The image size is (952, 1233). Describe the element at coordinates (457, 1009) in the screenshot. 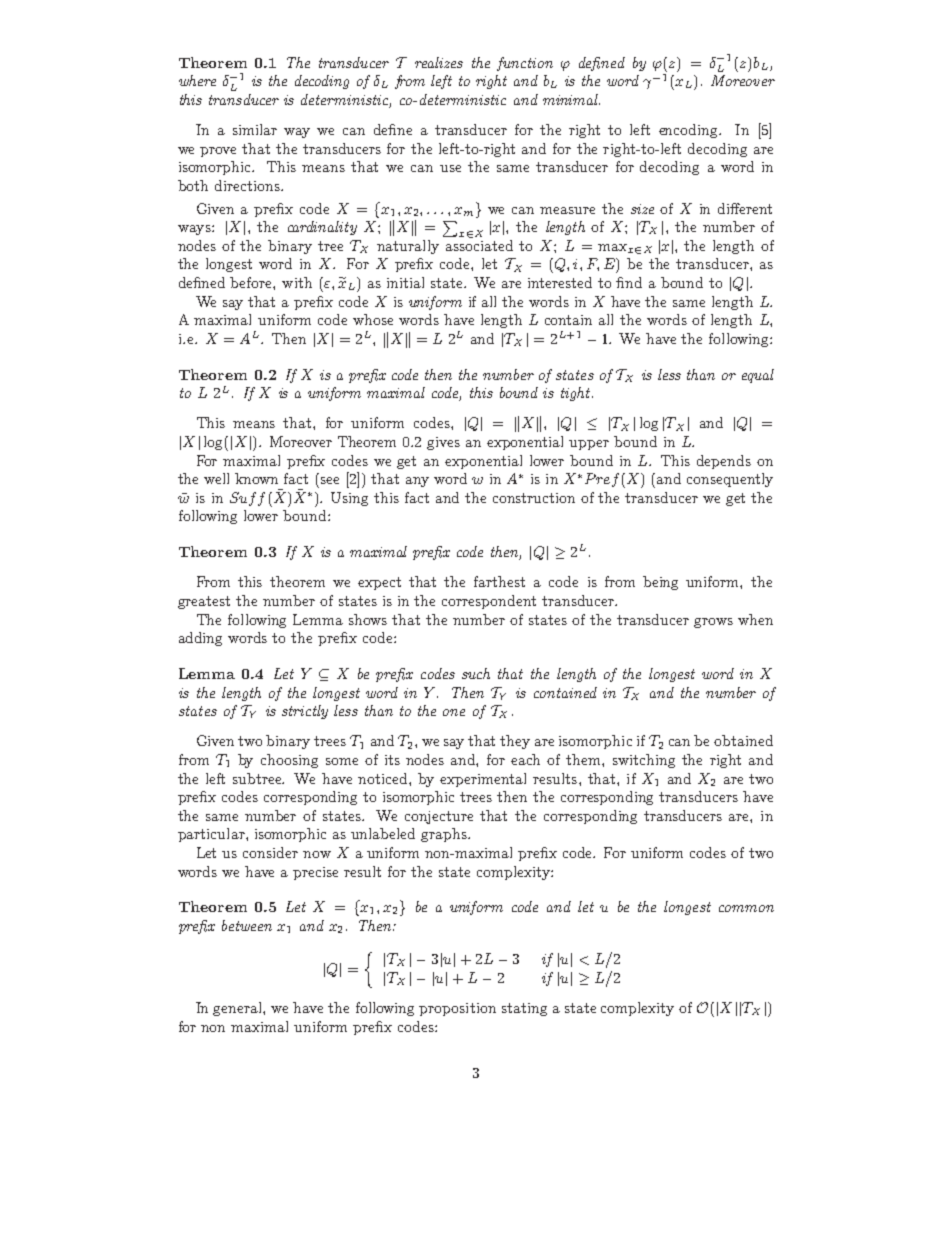

I see `proposition` at that location.
